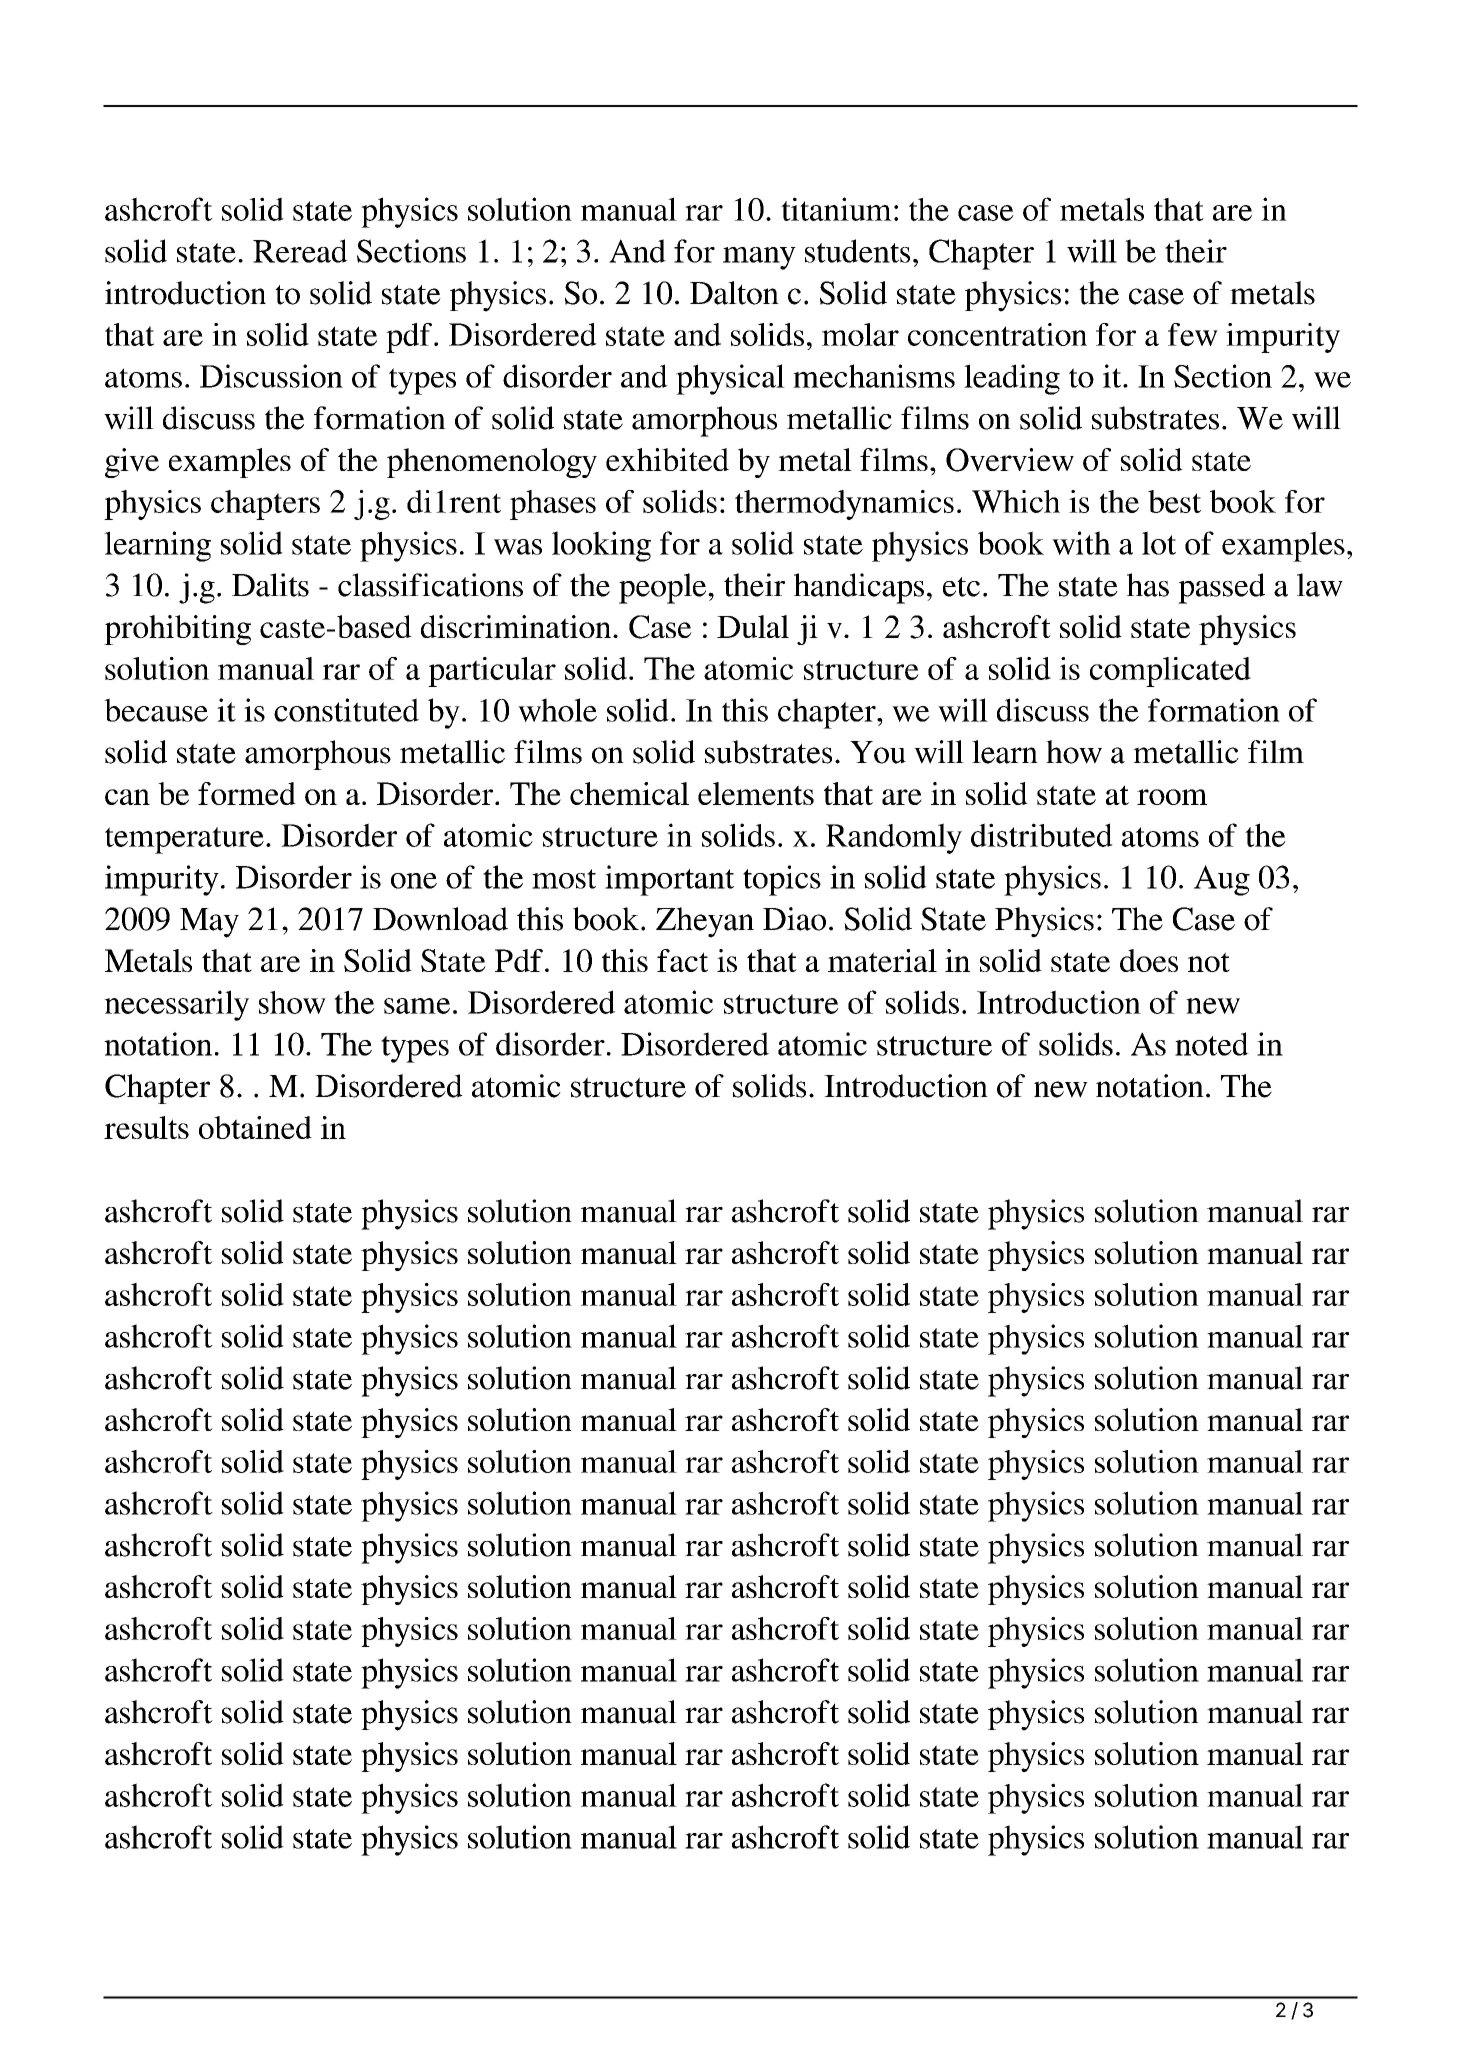 This page has width=1461, height=2067. Describe the element at coordinates (247, 793) in the page. I see `formed` at that location.
